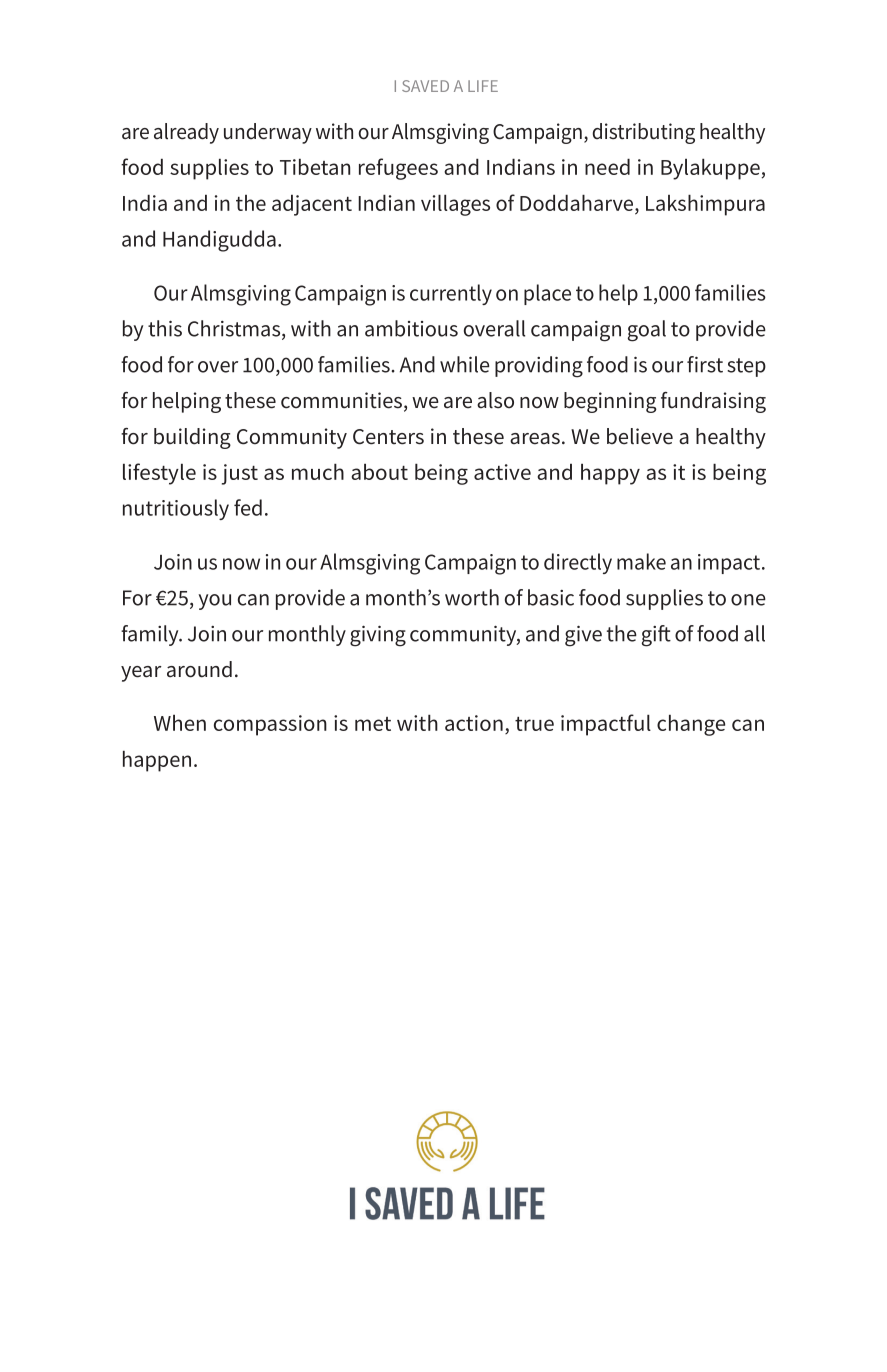 The width and height of the screenshot is (887, 1372). I want to click on When, so click(180, 722).
